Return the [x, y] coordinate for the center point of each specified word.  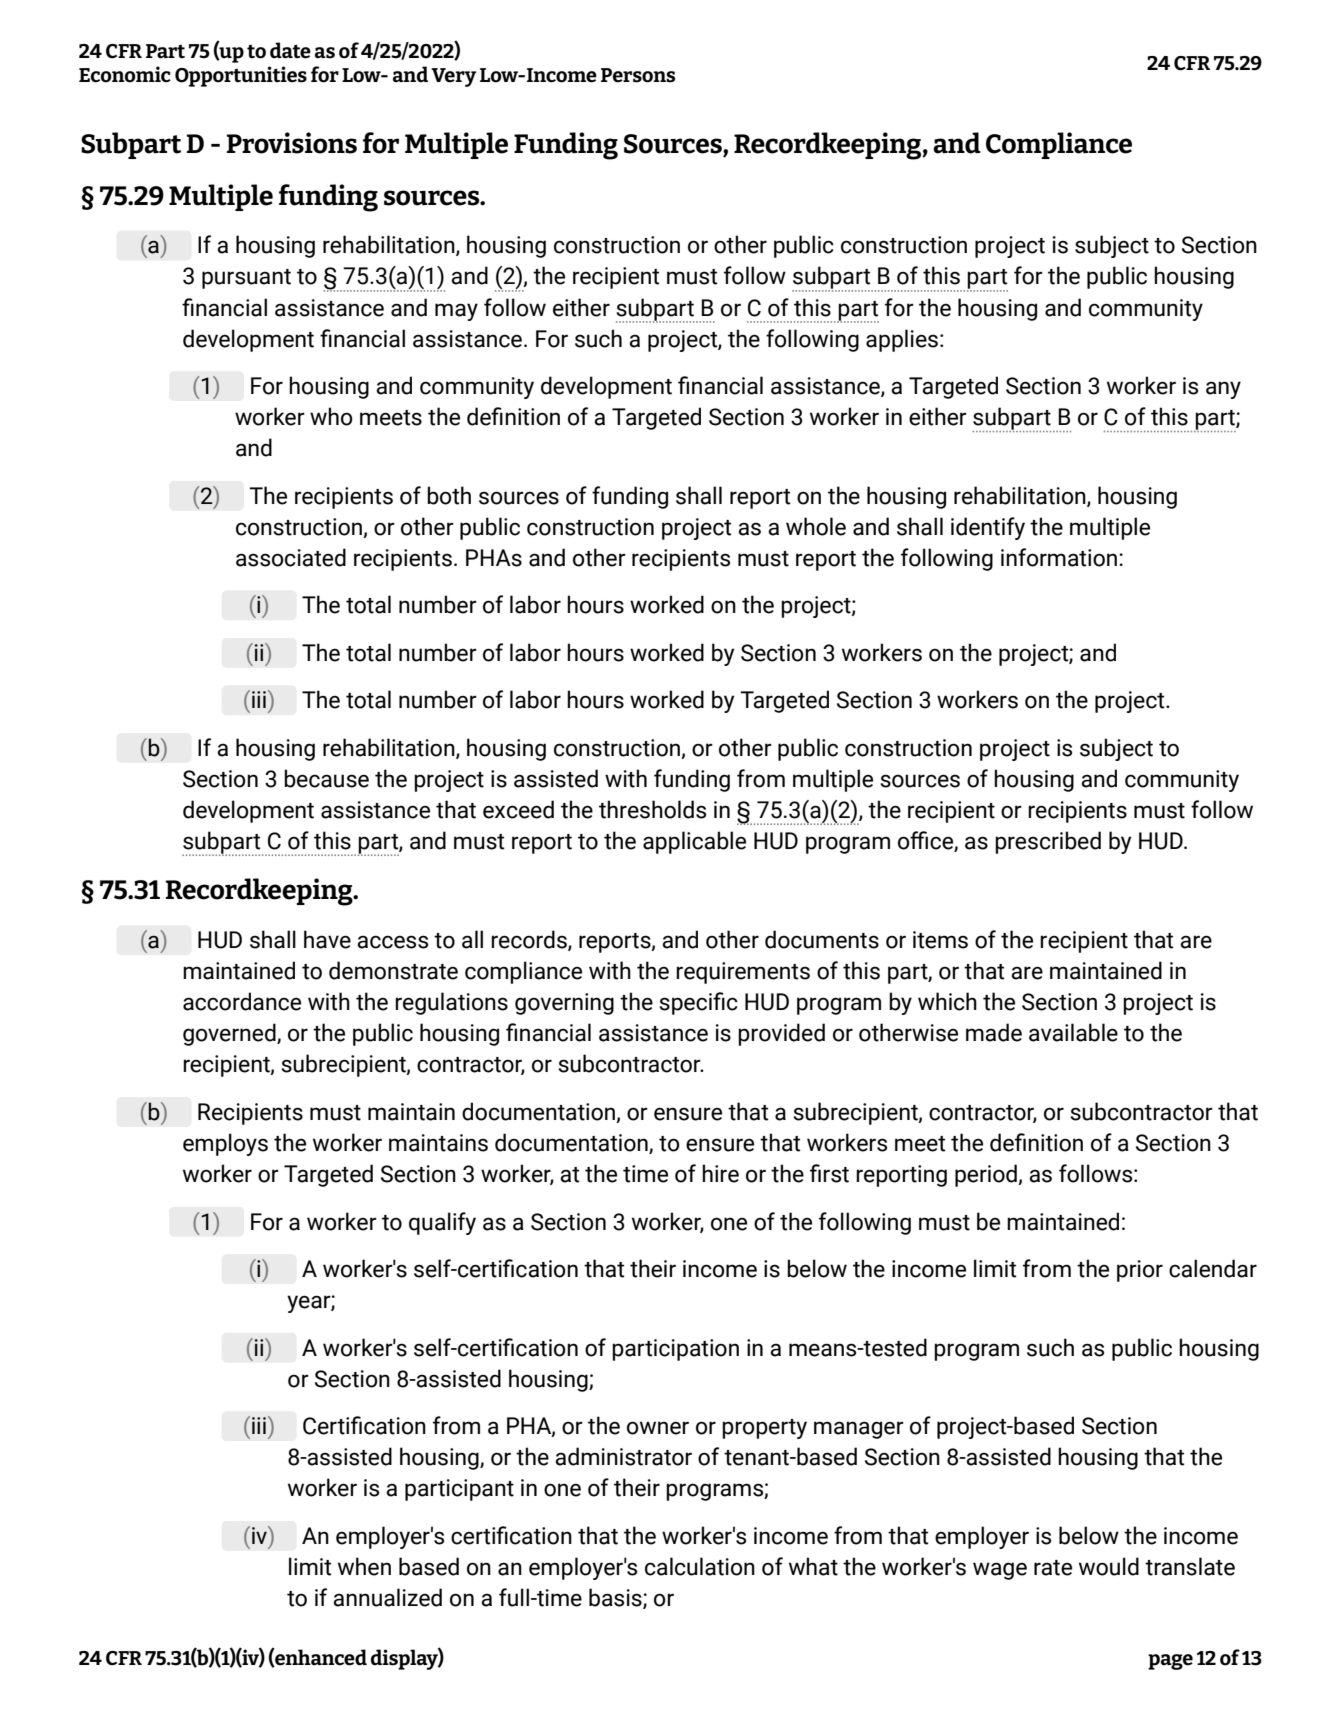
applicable [694, 842]
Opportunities [241, 76]
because [326, 778]
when [364, 1566]
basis [616, 1598]
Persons [638, 75]
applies [902, 340]
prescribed [1048, 842]
